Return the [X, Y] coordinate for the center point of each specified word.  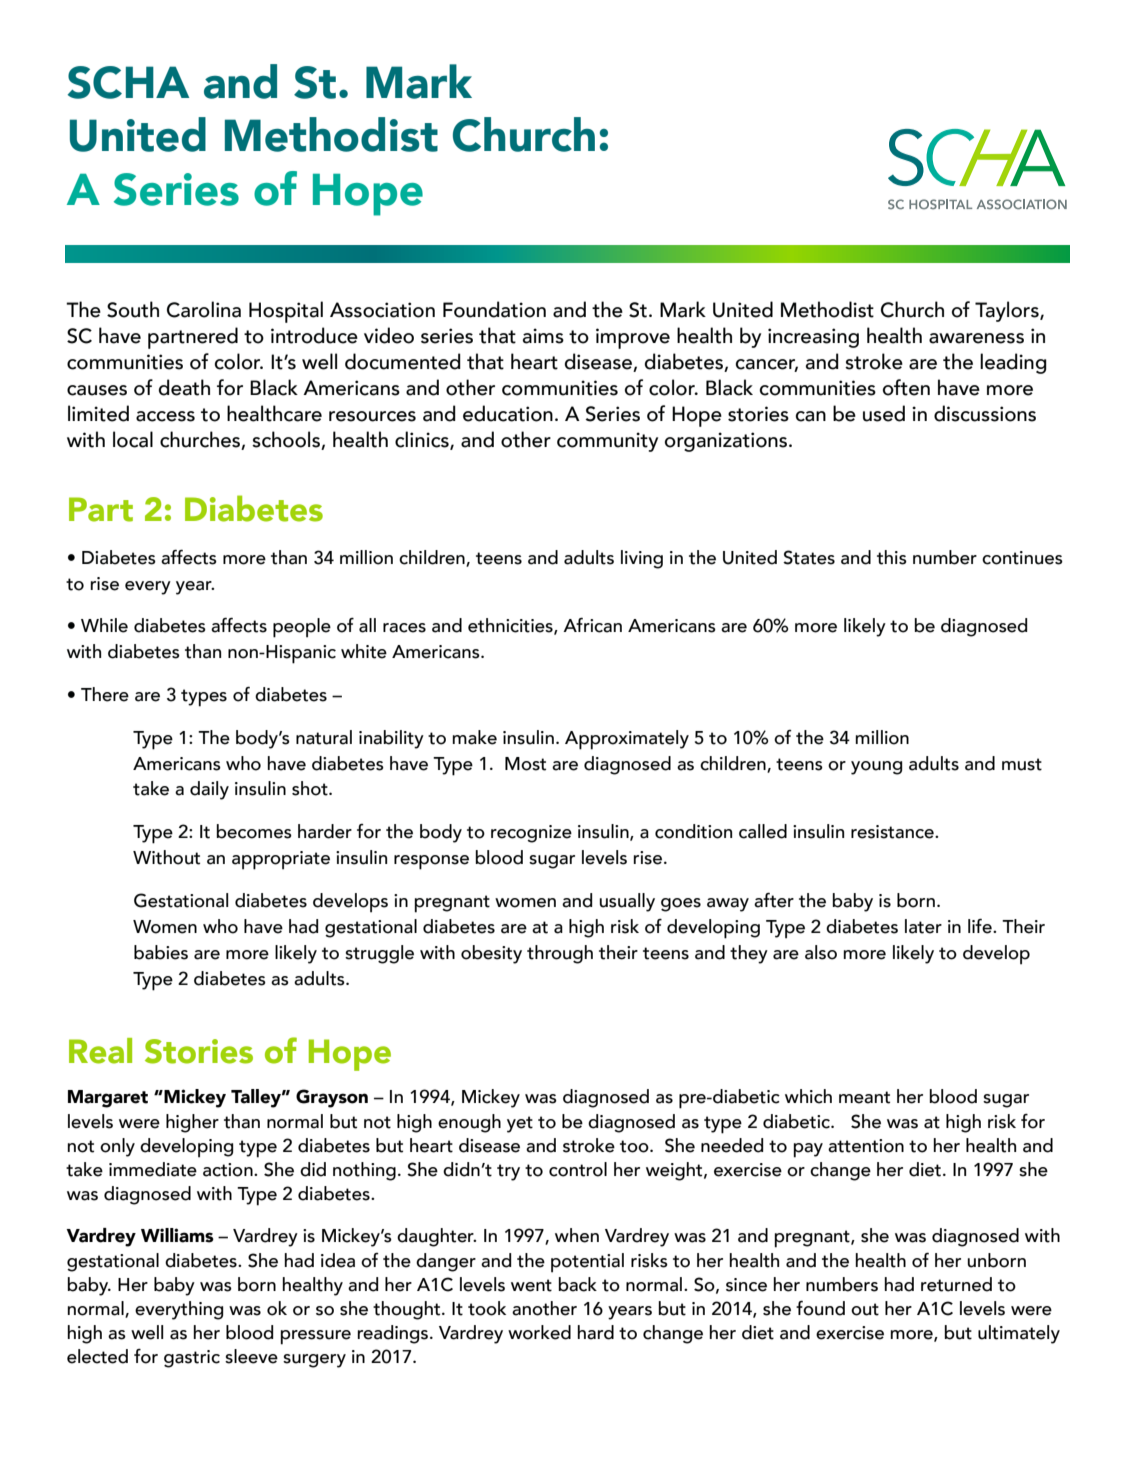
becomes [254, 831]
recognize [531, 834]
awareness [976, 338]
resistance [893, 832]
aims [543, 336]
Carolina [204, 309]
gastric [192, 1359]
